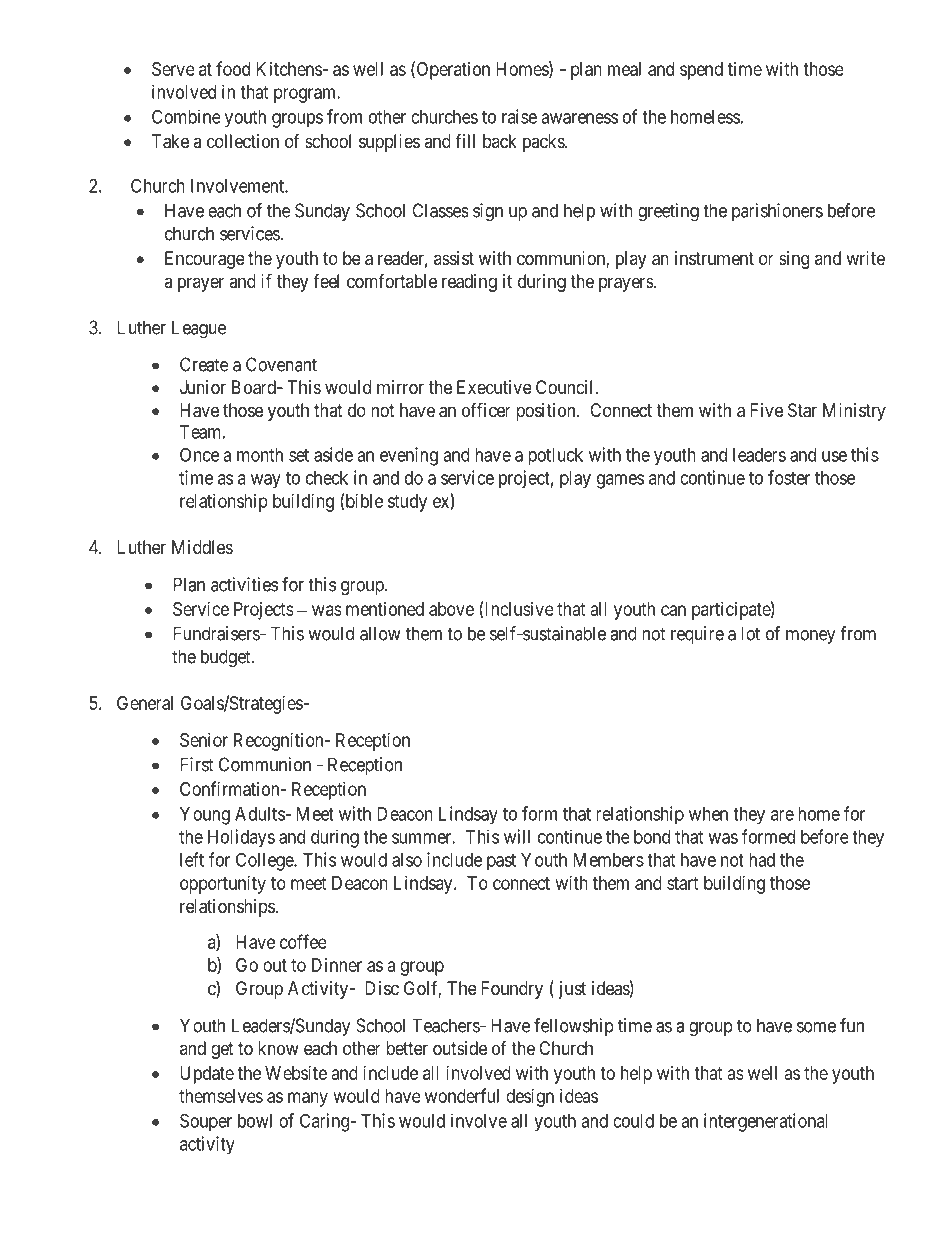 This page has width=952, height=1233. I want to click on Five, so click(766, 410).
